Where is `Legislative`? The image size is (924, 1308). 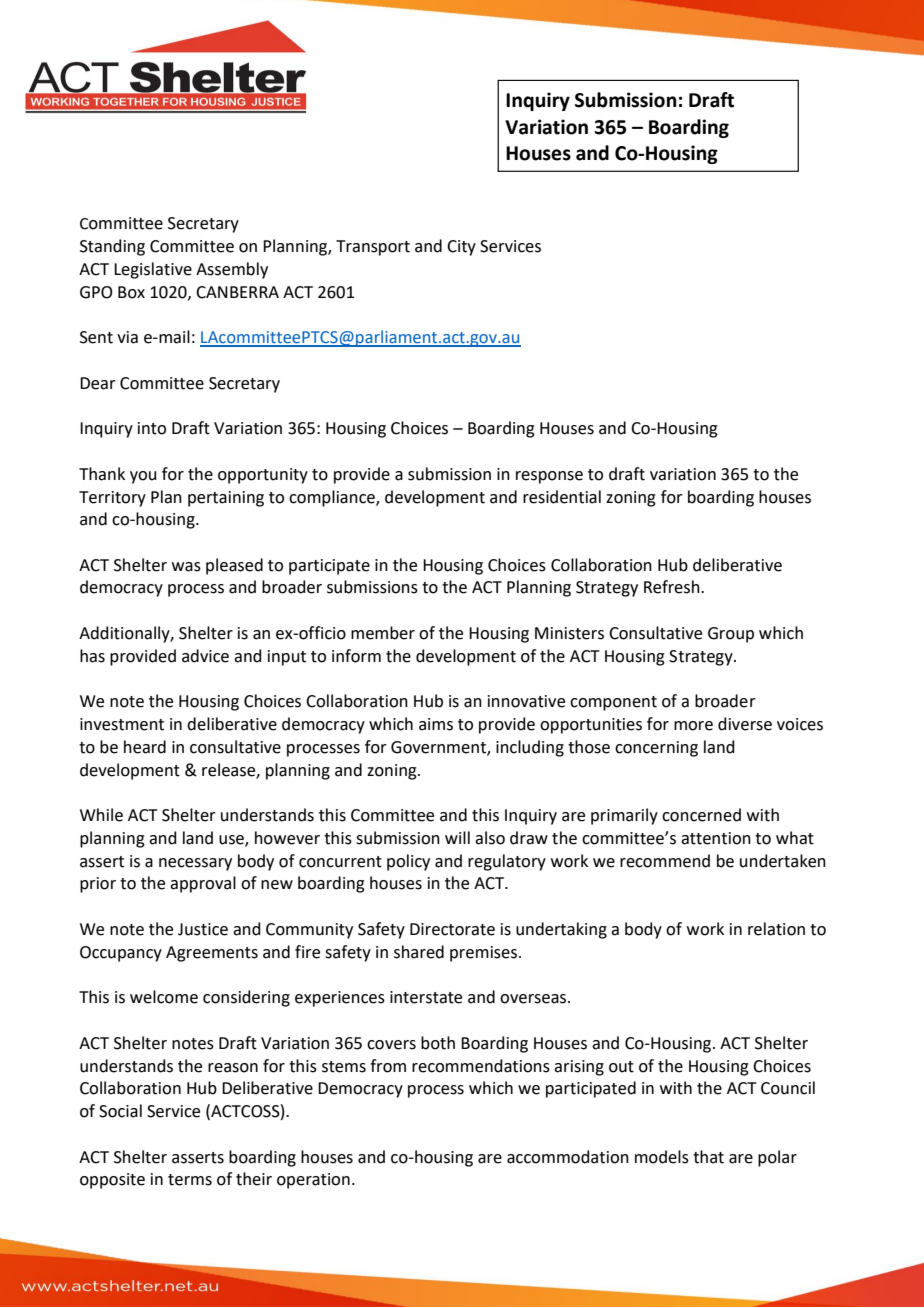
Legislative is located at coordinates (153, 270).
